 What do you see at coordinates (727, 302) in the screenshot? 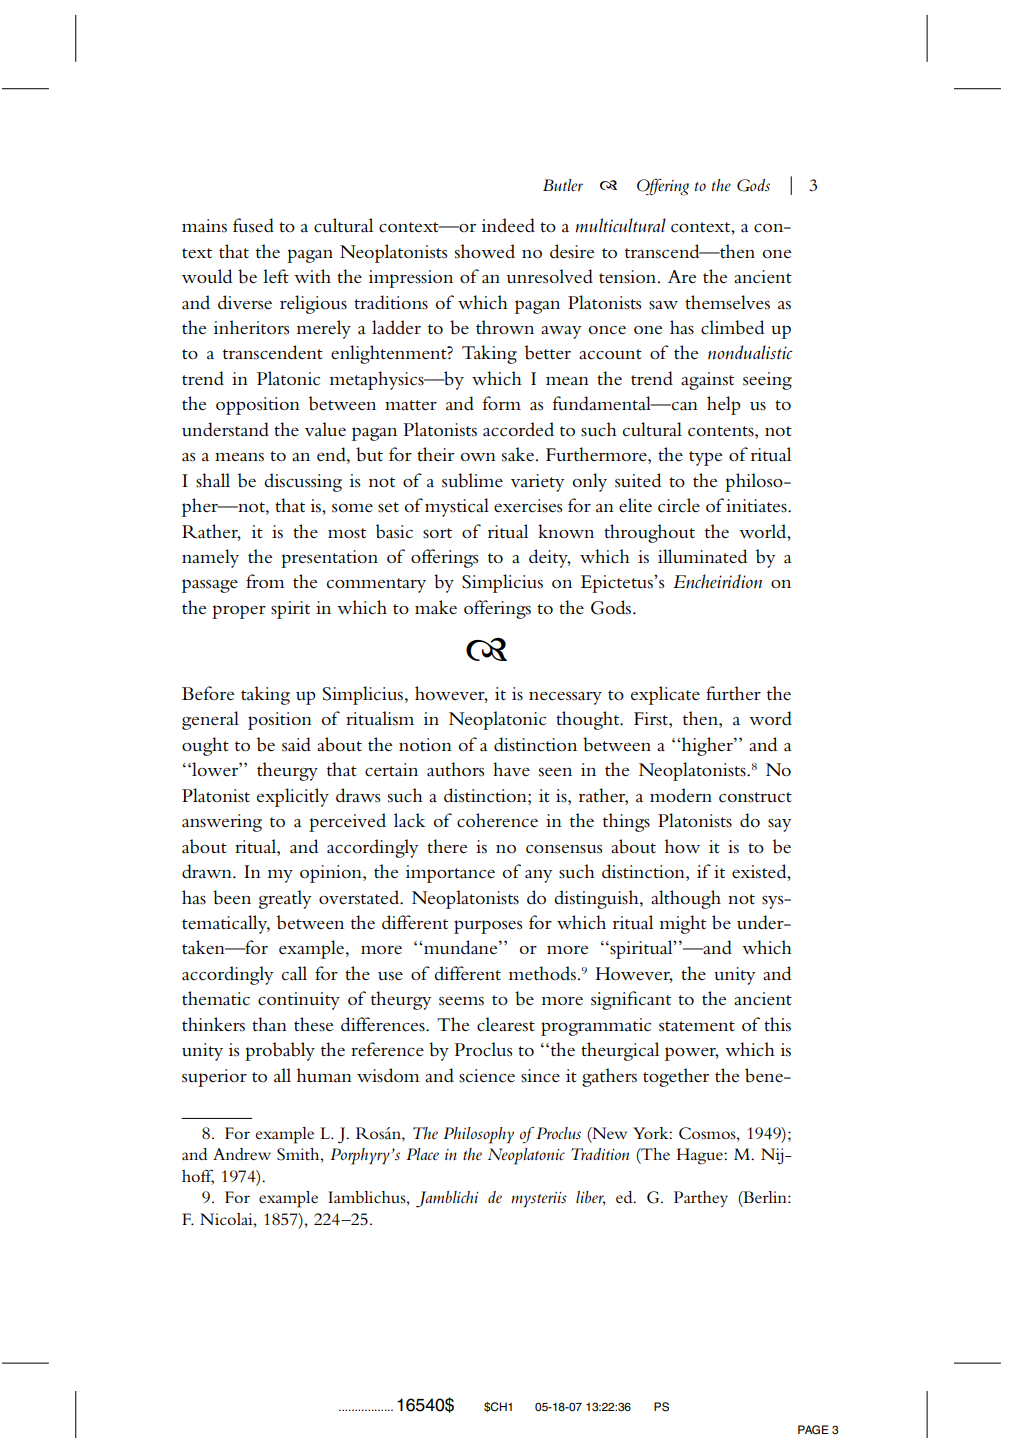
I see `themselves` at bounding box center [727, 302].
